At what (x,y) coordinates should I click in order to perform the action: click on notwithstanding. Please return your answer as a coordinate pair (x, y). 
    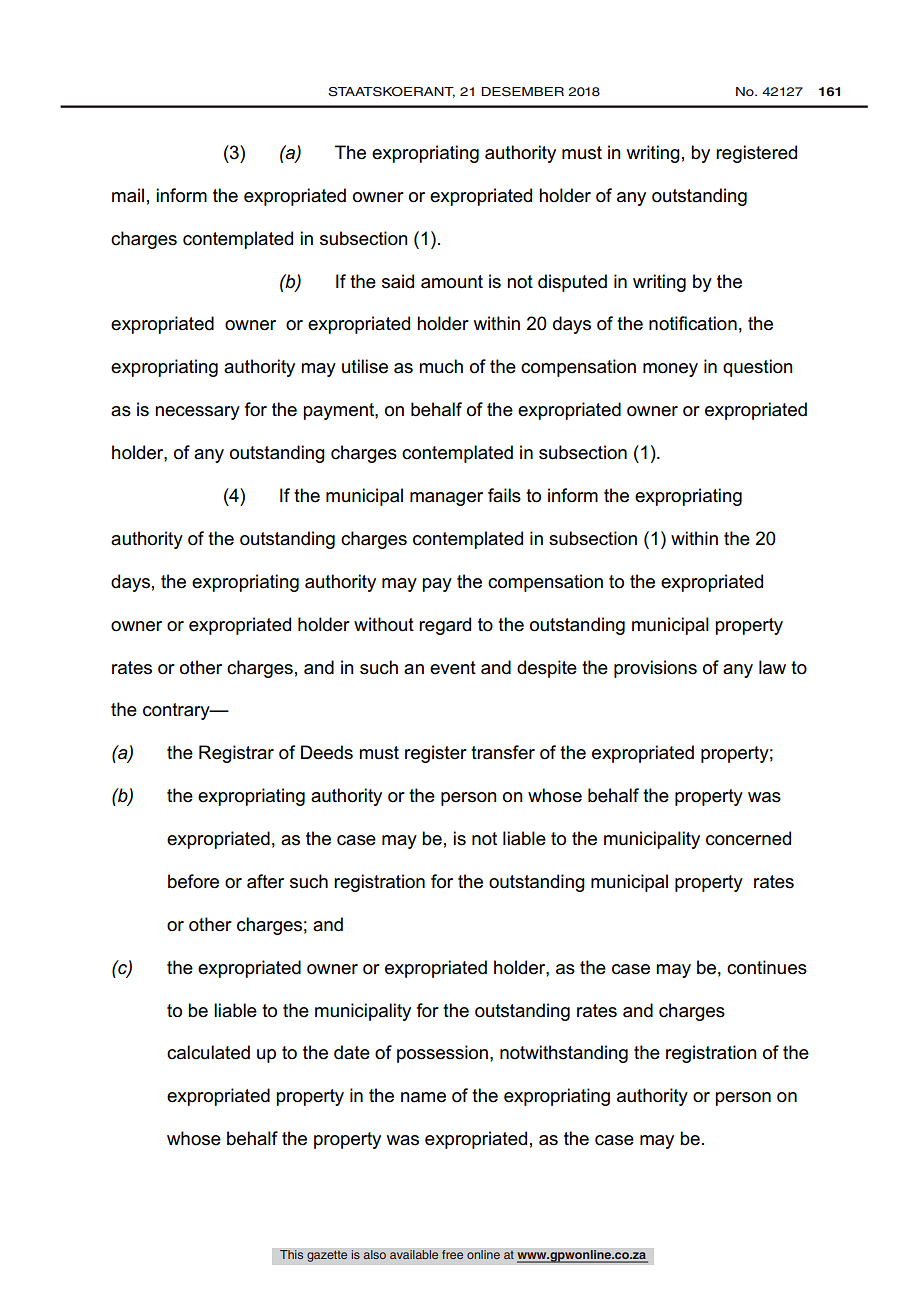
    Looking at the image, I should click on (564, 1054).
